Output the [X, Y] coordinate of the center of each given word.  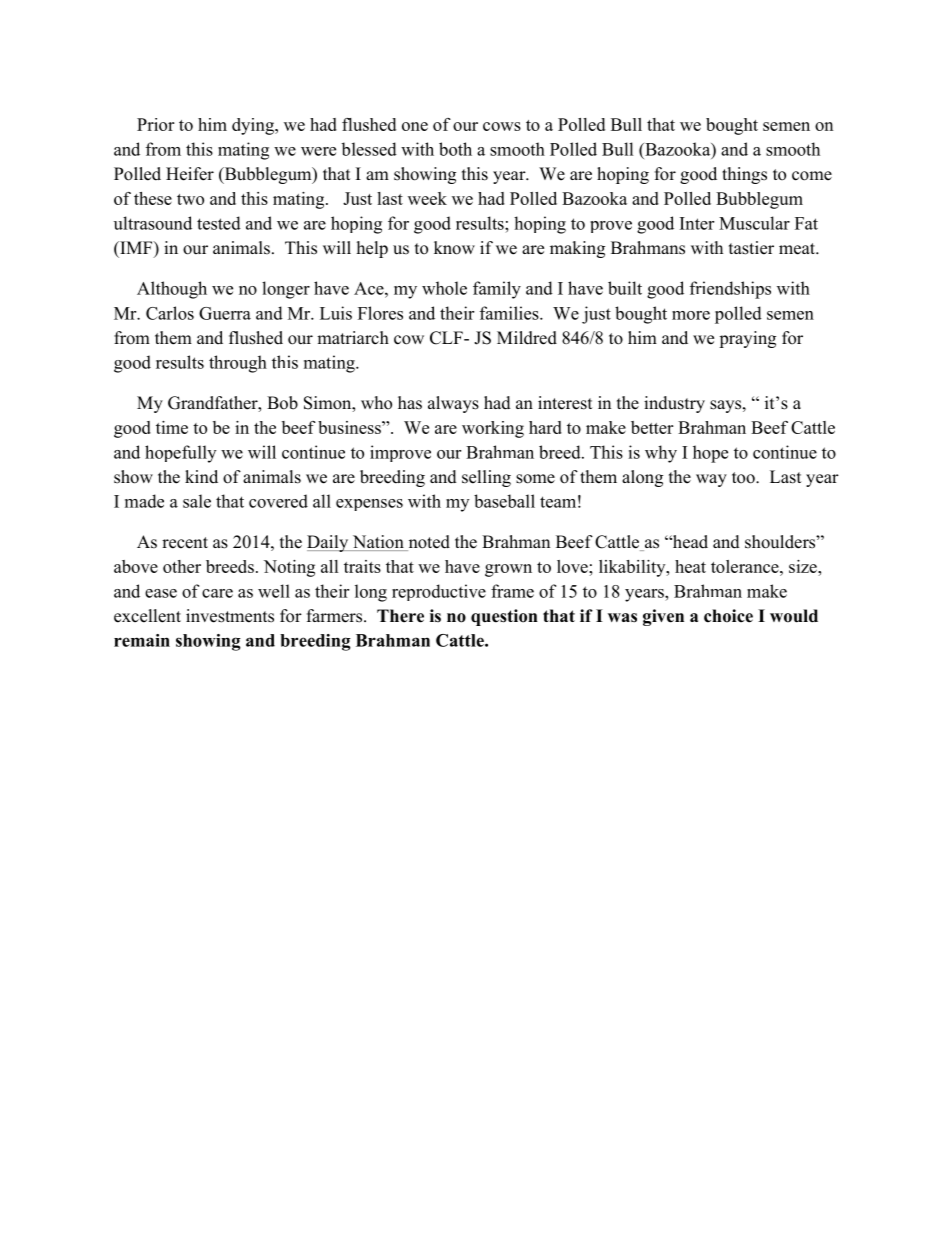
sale [197, 501]
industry [674, 404]
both [455, 149]
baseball [504, 501]
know [454, 248]
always [453, 404]
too [744, 478]
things [744, 175]
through [238, 364]
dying [254, 126]
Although [172, 290]
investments [230, 616]
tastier [751, 248]
